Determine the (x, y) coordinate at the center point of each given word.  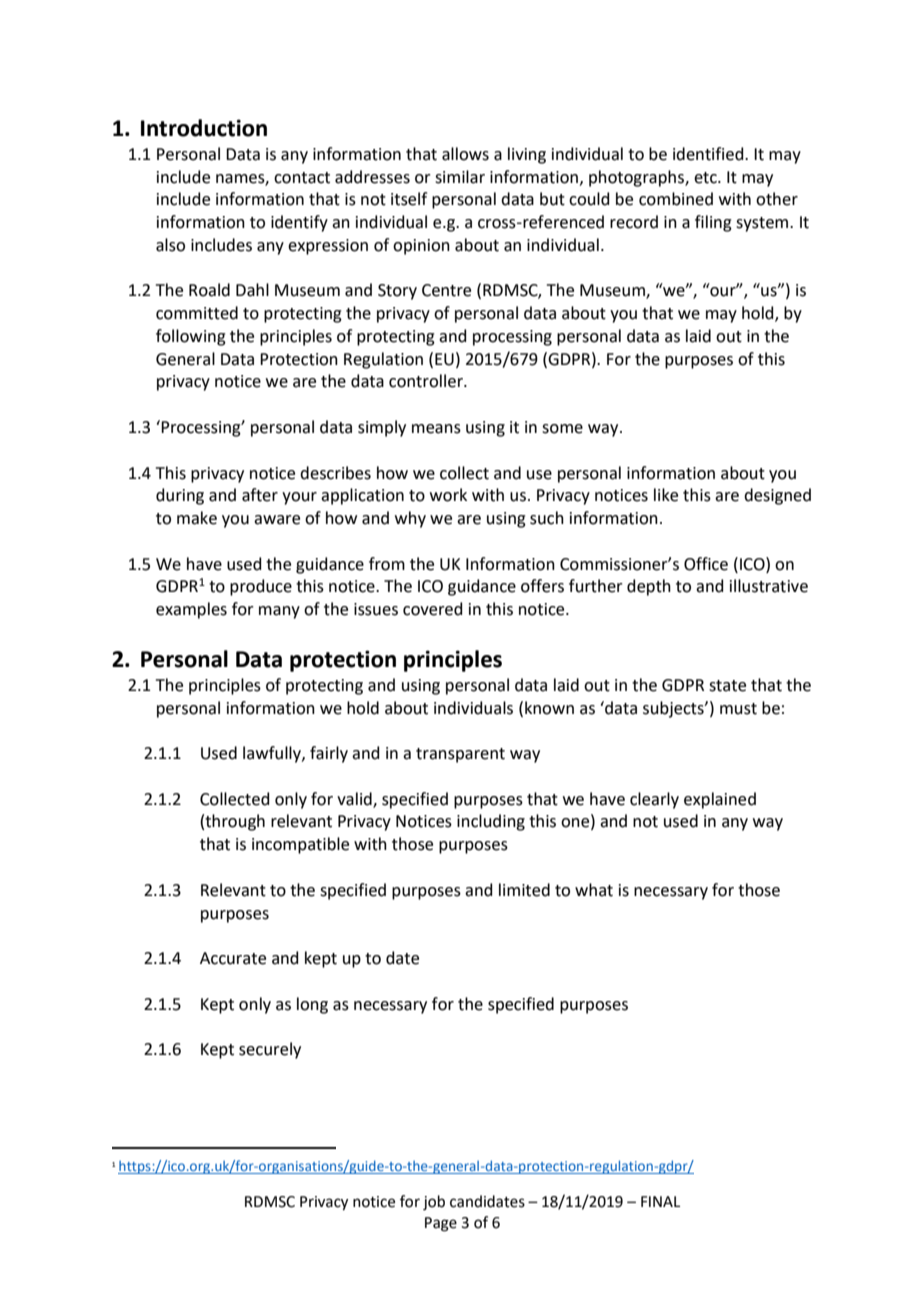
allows (465, 154)
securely (270, 1050)
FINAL (660, 1201)
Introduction (204, 128)
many (279, 612)
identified (709, 154)
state (727, 686)
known (549, 708)
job (434, 1203)
